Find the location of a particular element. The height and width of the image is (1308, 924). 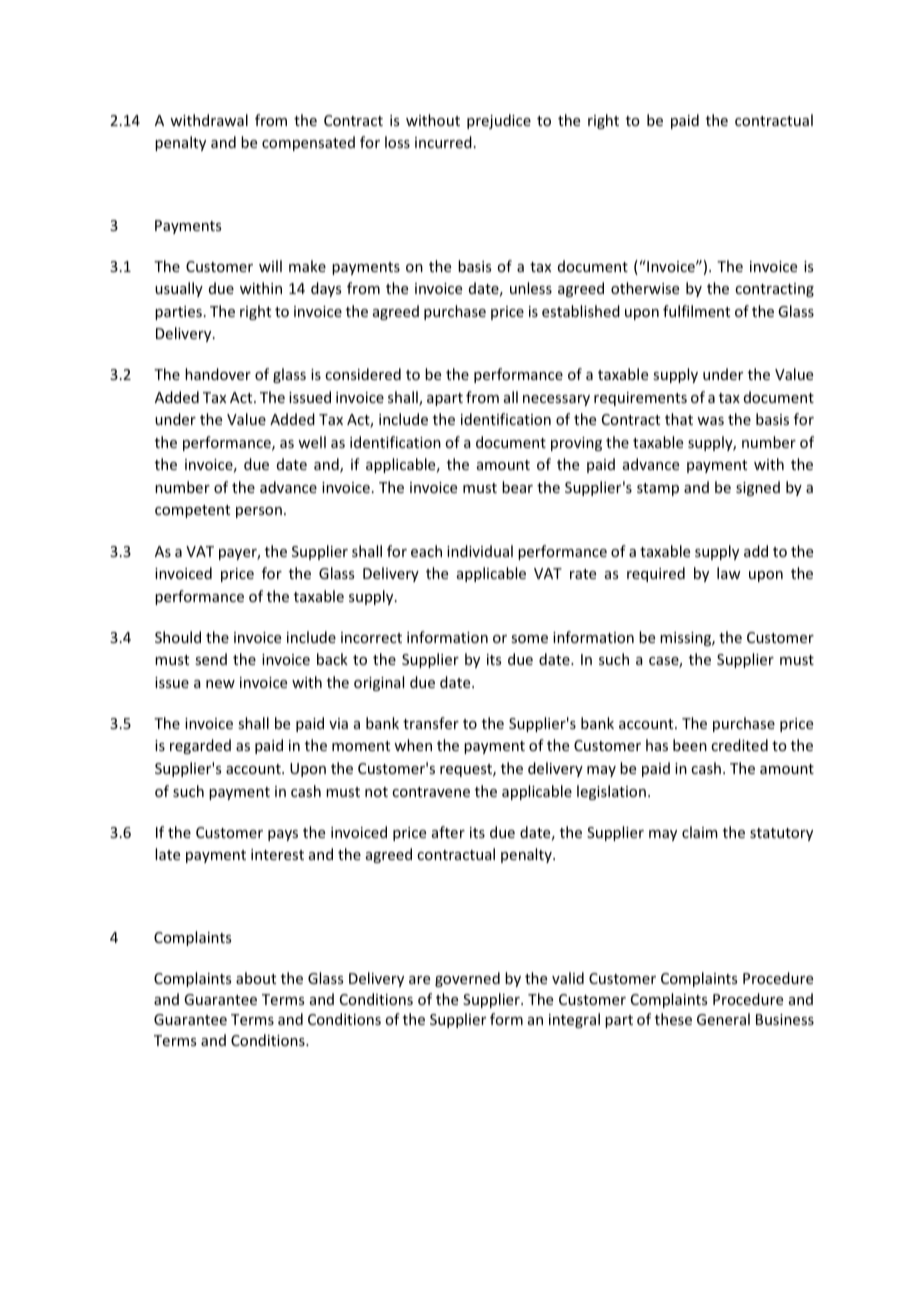

well is located at coordinates (312, 442).
